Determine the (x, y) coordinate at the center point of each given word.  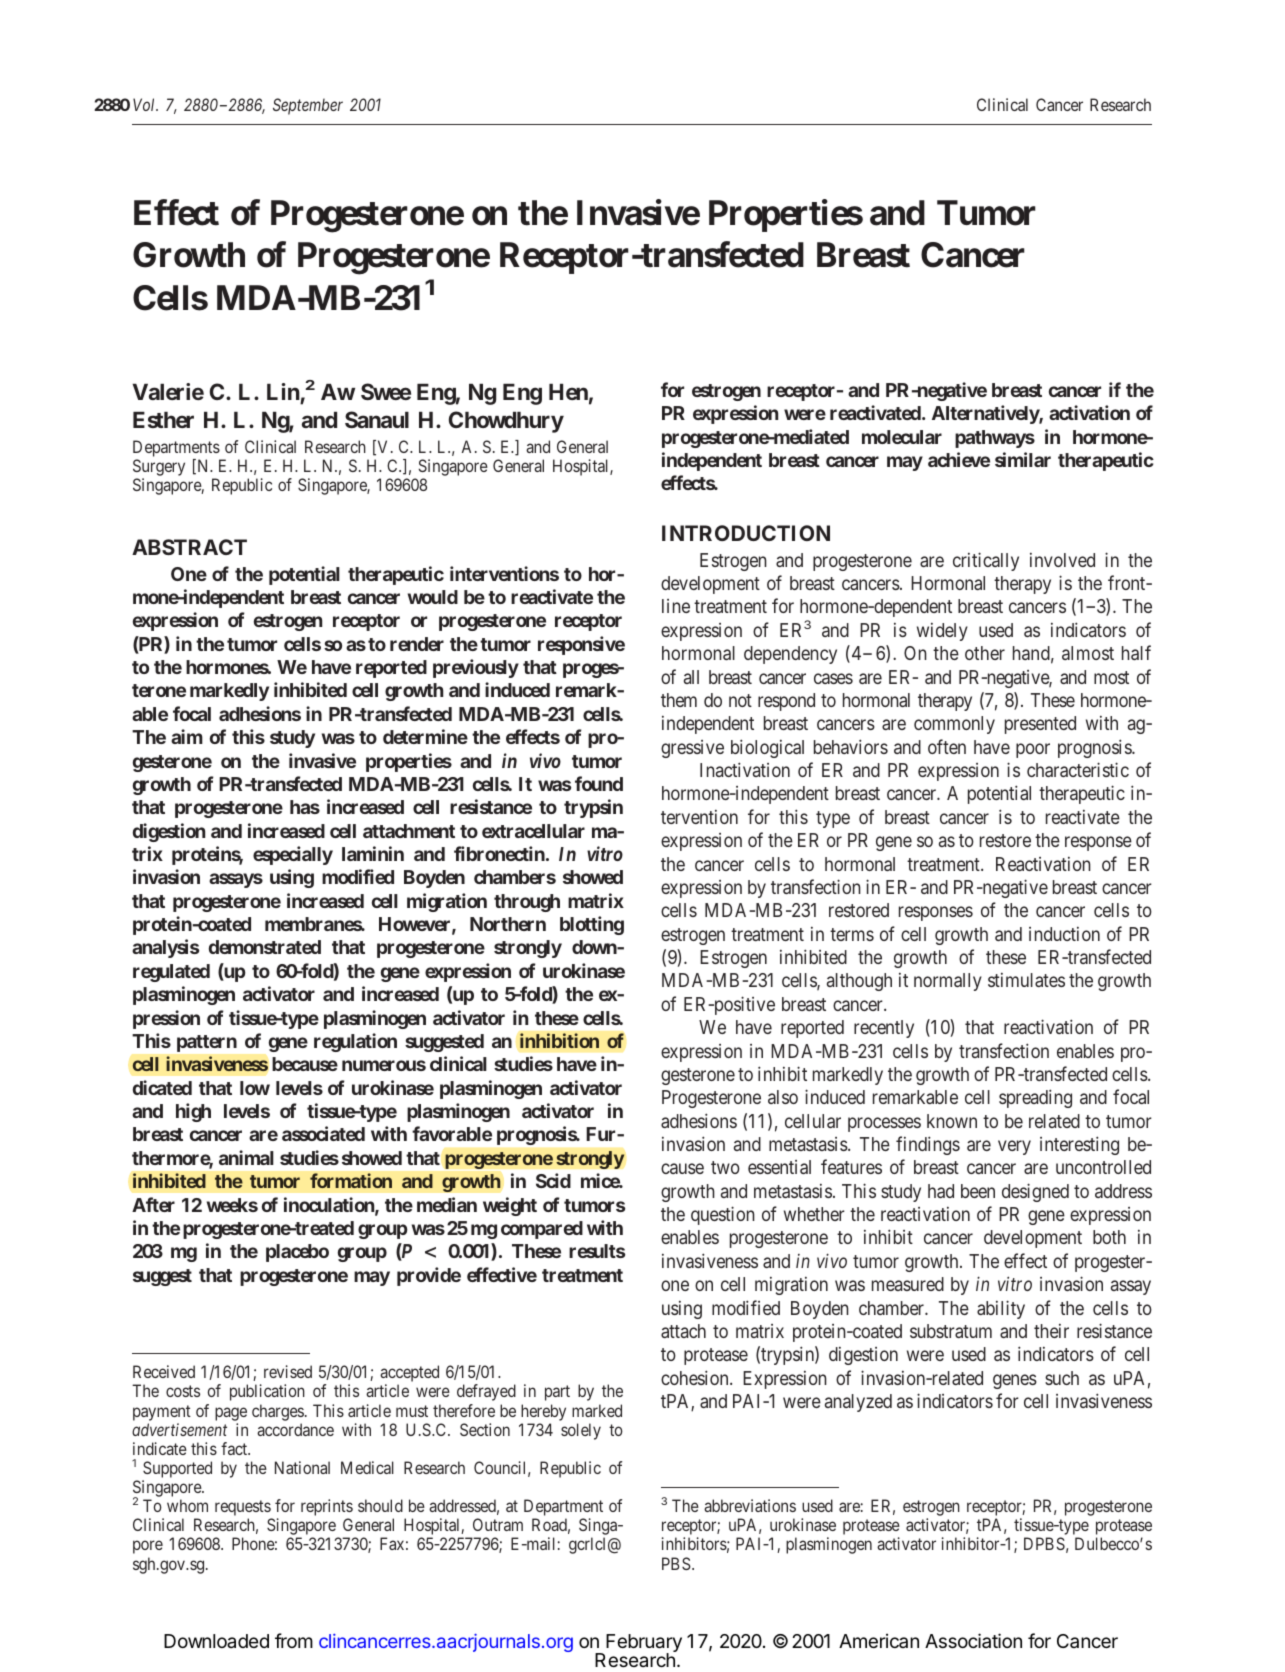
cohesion (696, 1377)
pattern (207, 1043)
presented (1040, 725)
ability (1001, 1309)
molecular (902, 437)
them (679, 700)
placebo (297, 1253)
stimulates (1026, 980)
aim (187, 736)
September (308, 106)
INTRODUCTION (746, 533)
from (294, 1640)
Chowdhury (506, 422)
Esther (163, 420)
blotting (592, 925)
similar (1023, 459)
